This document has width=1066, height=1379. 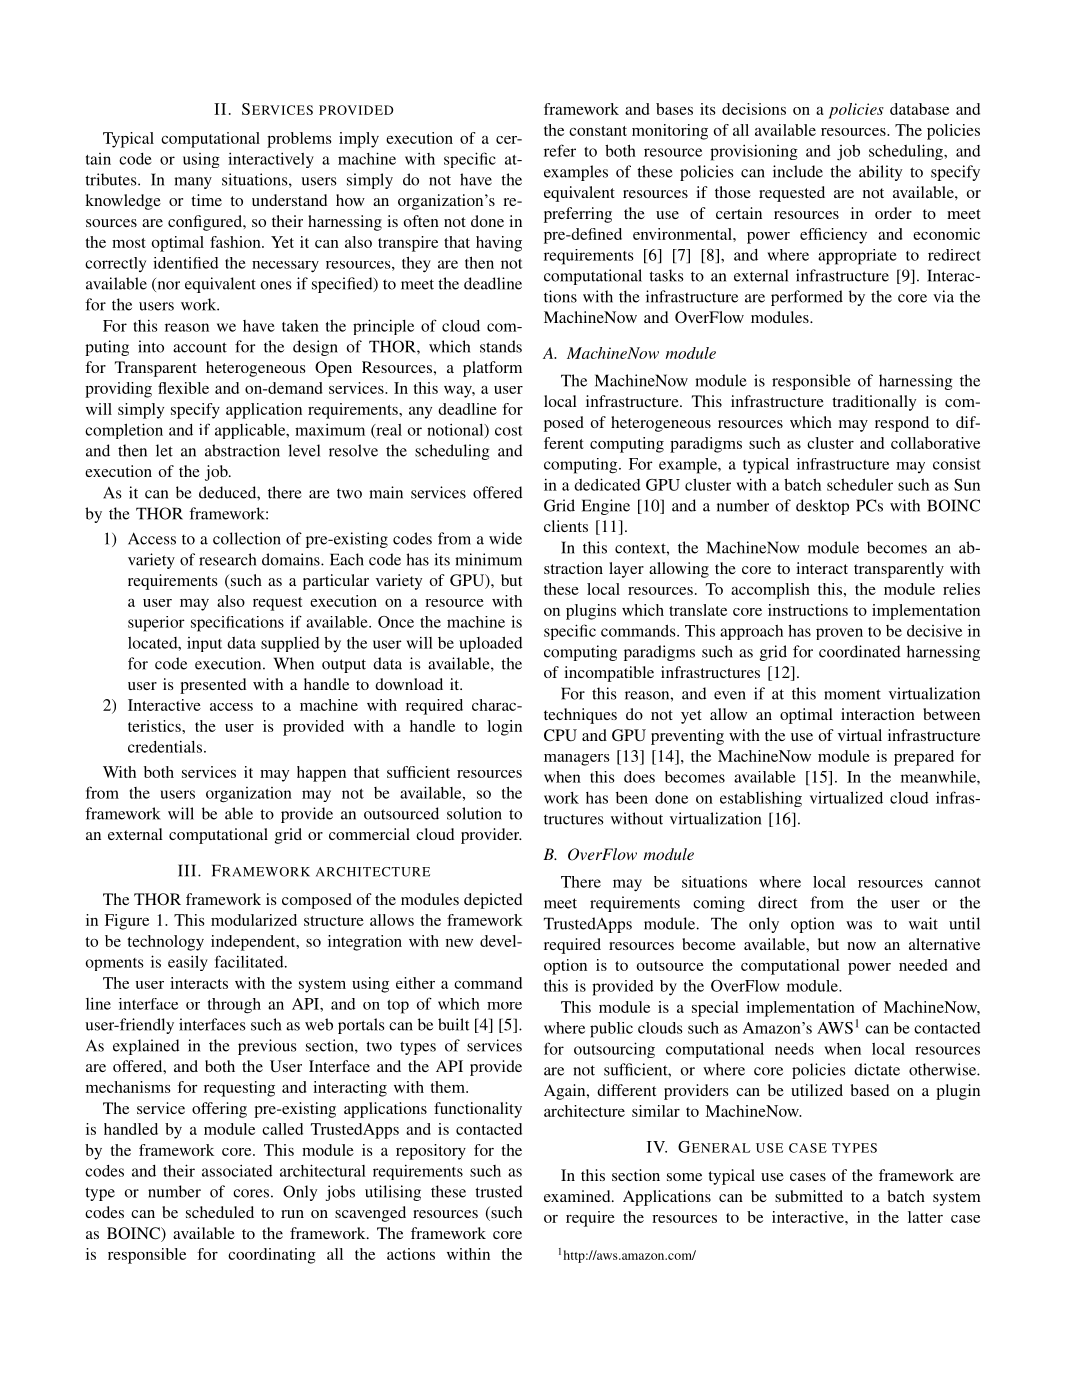 What do you see at coordinates (459, 943) in the document?
I see `new` at bounding box center [459, 943].
